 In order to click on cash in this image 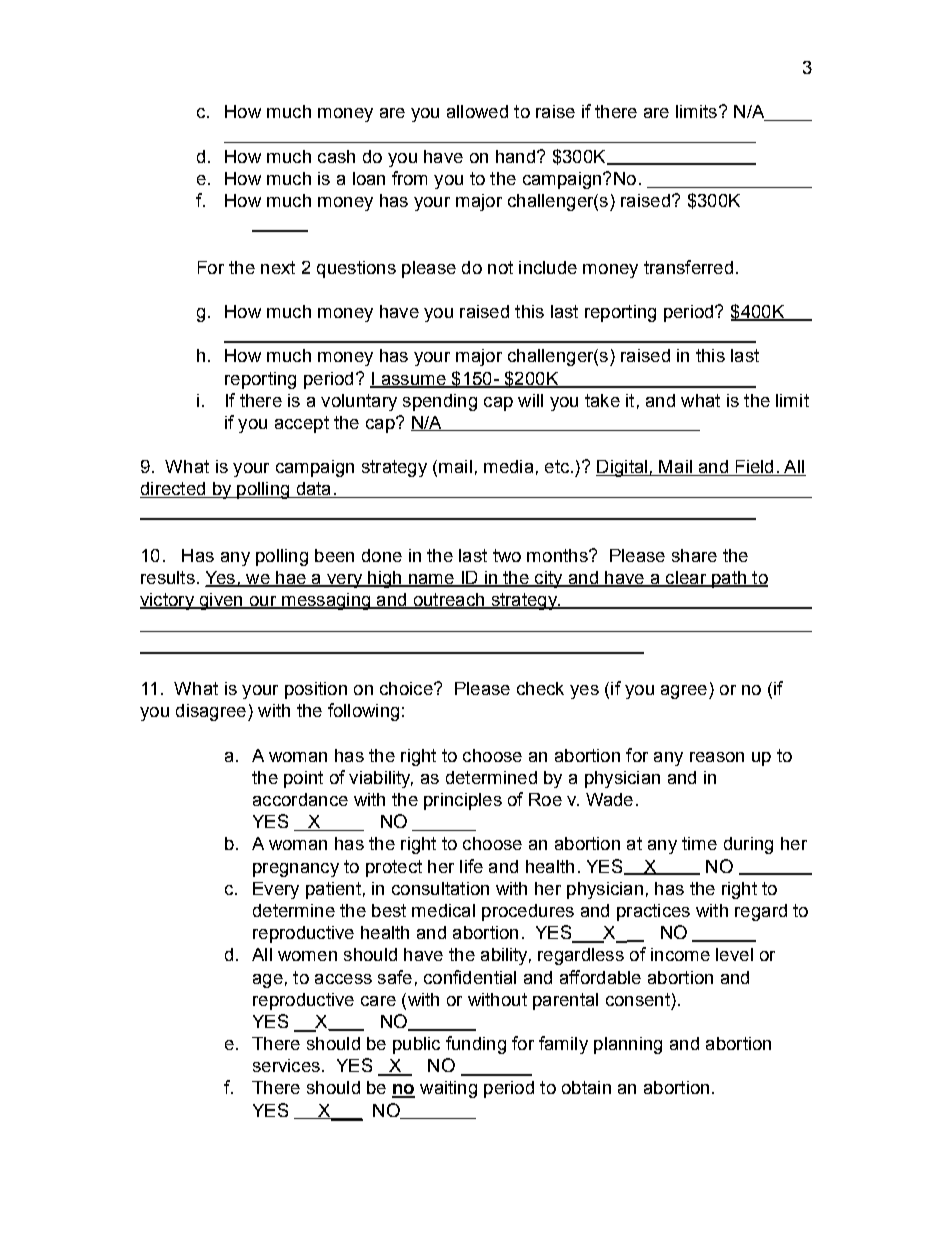, I will do `click(336, 156)`.
